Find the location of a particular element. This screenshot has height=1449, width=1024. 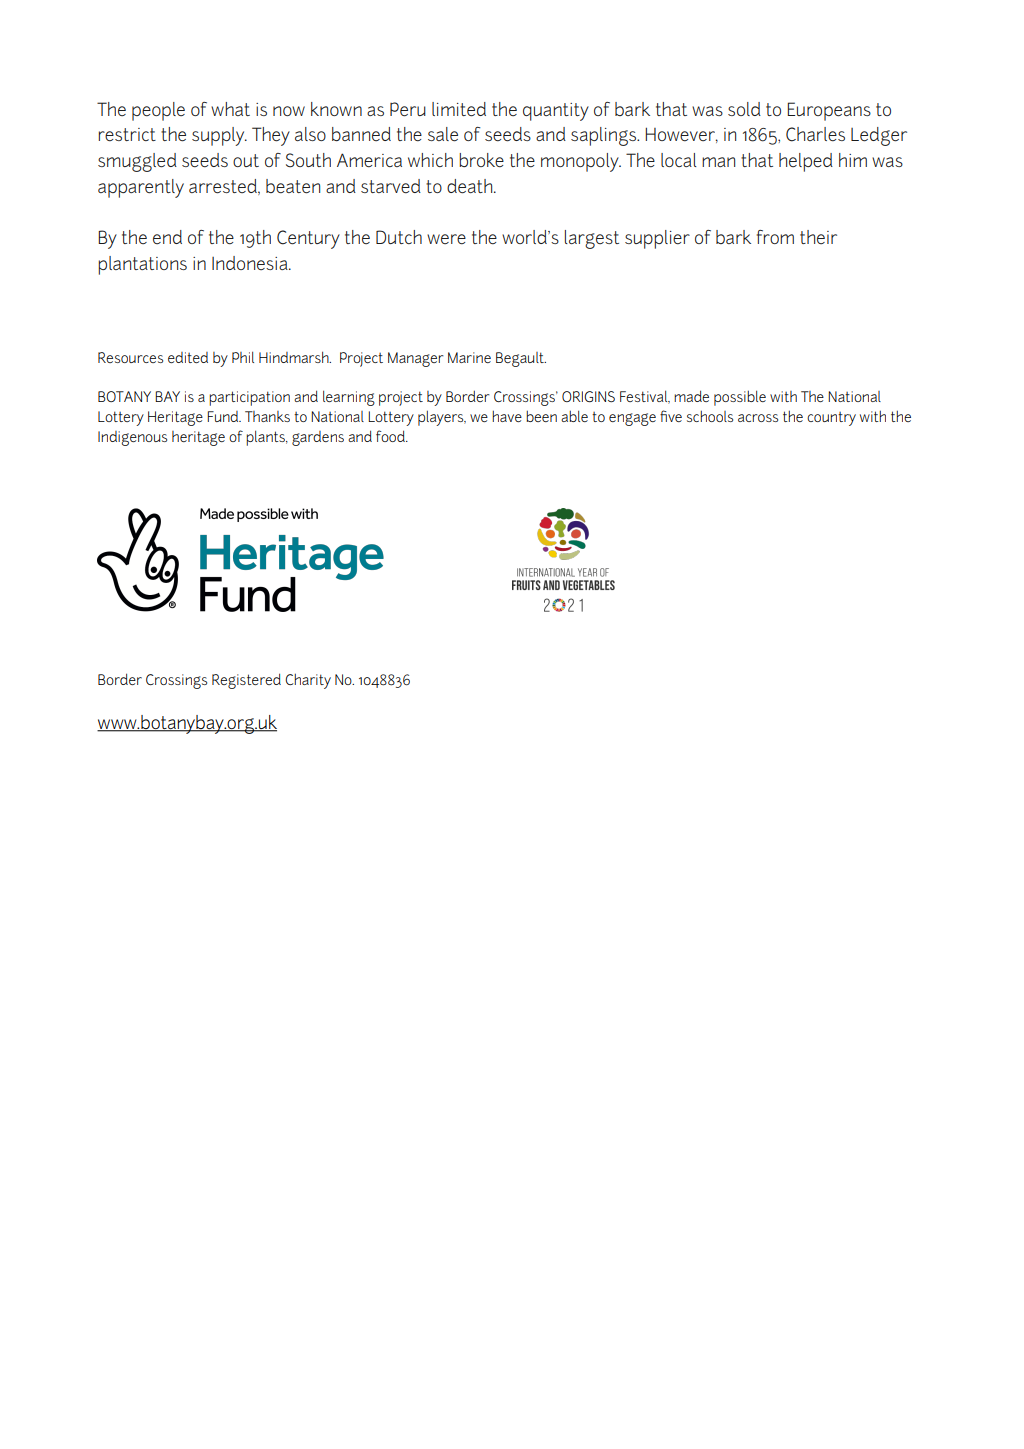

country is located at coordinates (831, 419).
